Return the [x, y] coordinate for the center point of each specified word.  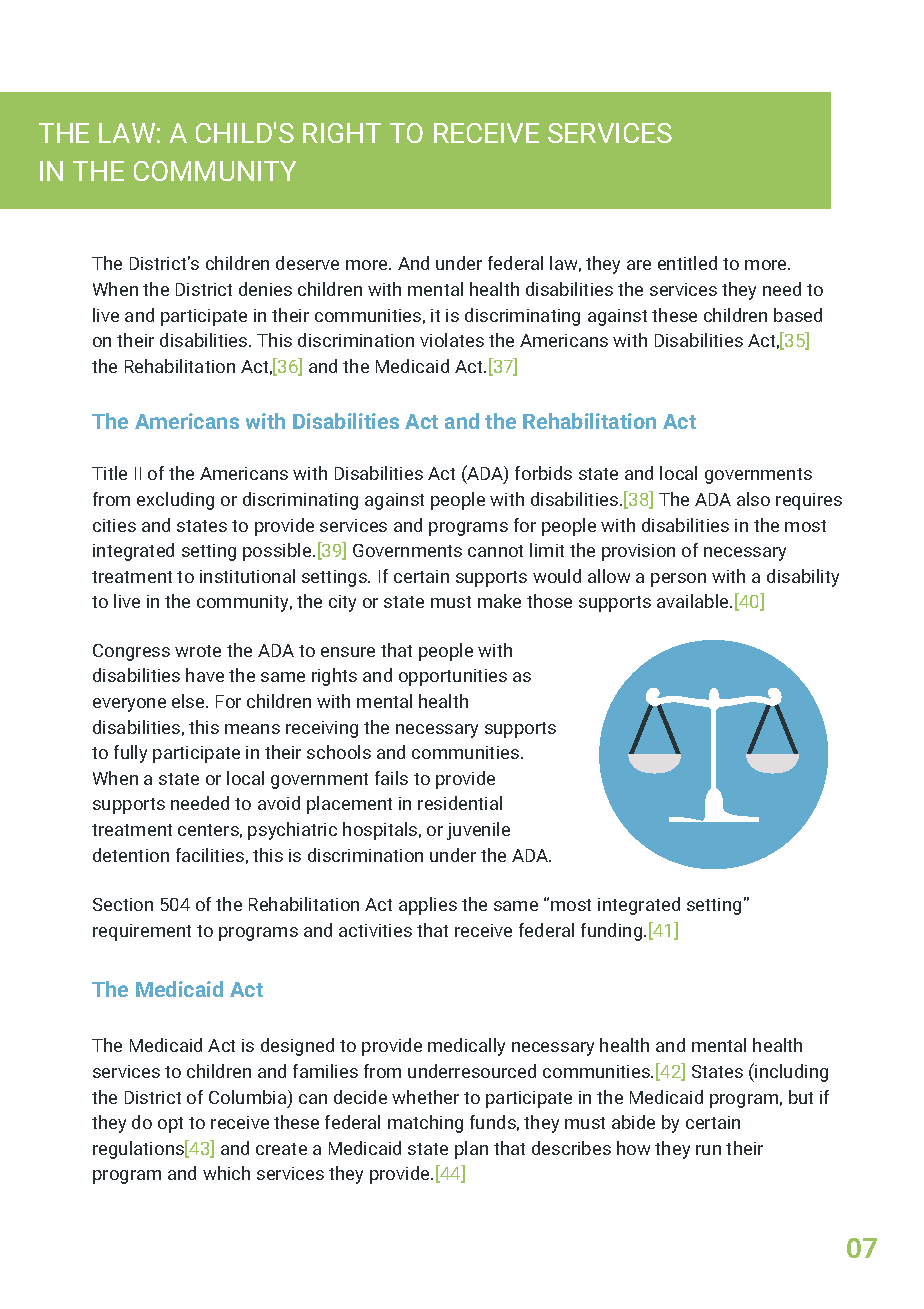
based [798, 315]
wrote [198, 651]
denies [265, 289]
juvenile [478, 831]
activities [375, 930]
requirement [142, 932]
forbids [543, 473]
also [753, 499]
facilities [210, 855]
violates [452, 340]
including [791, 1073]
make [499, 601]
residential [460, 803]
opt [170, 1125]
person [678, 580]
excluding [175, 501]
